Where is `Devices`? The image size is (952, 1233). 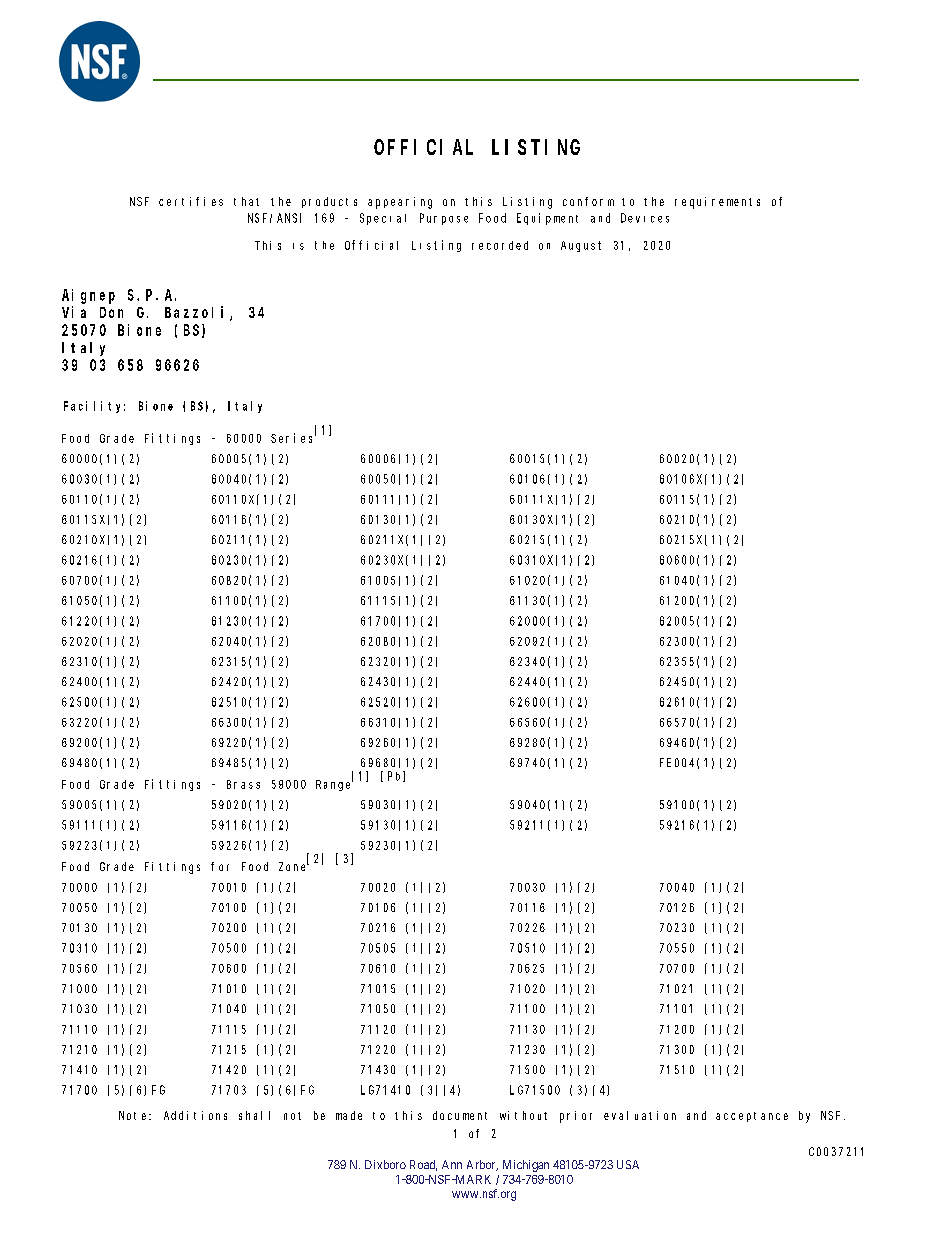
Devices is located at coordinates (645, 218).
